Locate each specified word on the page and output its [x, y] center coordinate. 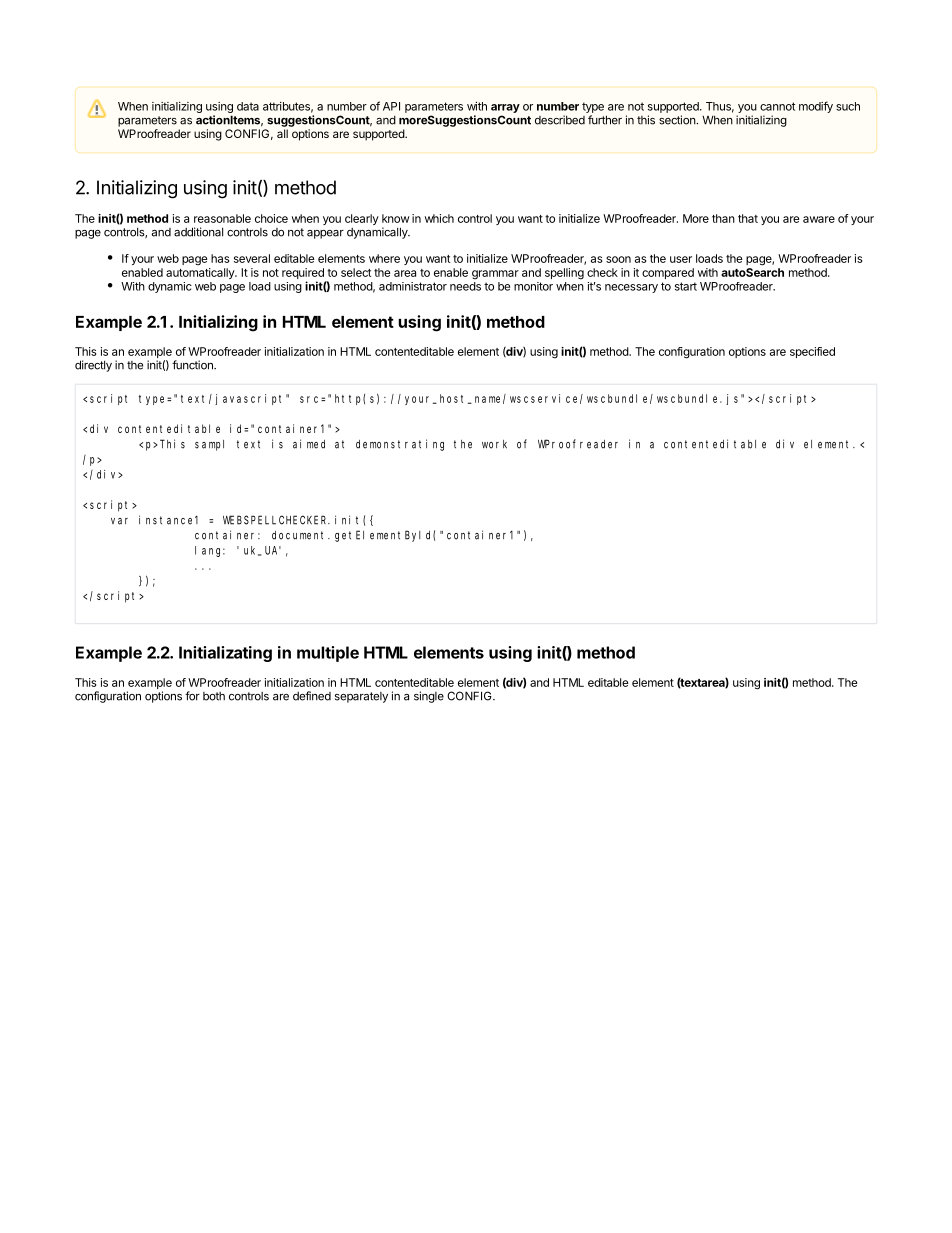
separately [361, 697]
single [429, 697]
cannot [777, 106]
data [248, 106]
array [505, 108]
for [192, 696]
